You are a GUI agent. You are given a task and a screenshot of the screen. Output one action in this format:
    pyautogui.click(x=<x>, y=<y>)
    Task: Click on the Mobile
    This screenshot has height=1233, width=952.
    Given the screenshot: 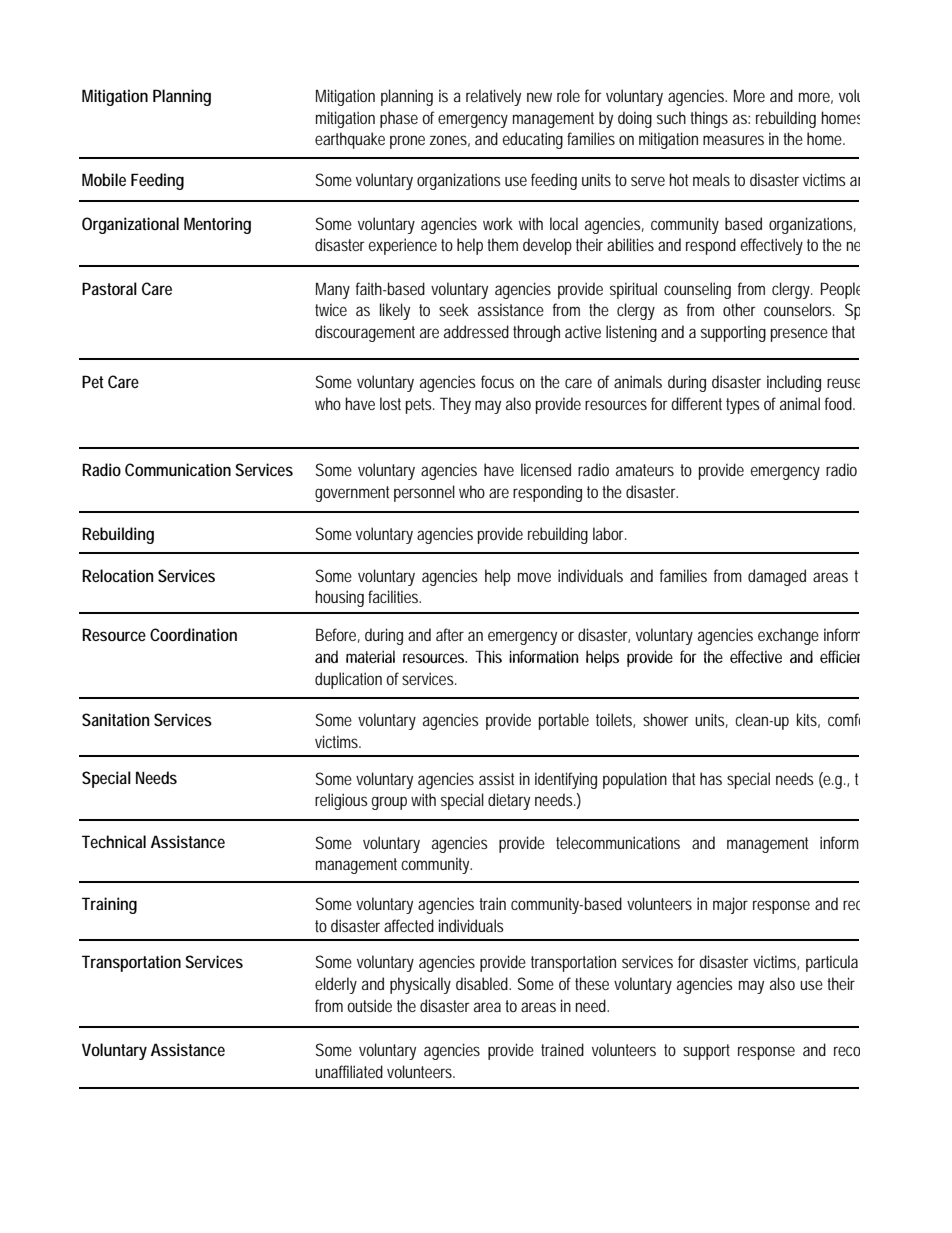 What is the action you would take?
    pyautogui.click(x=104, y=179)
